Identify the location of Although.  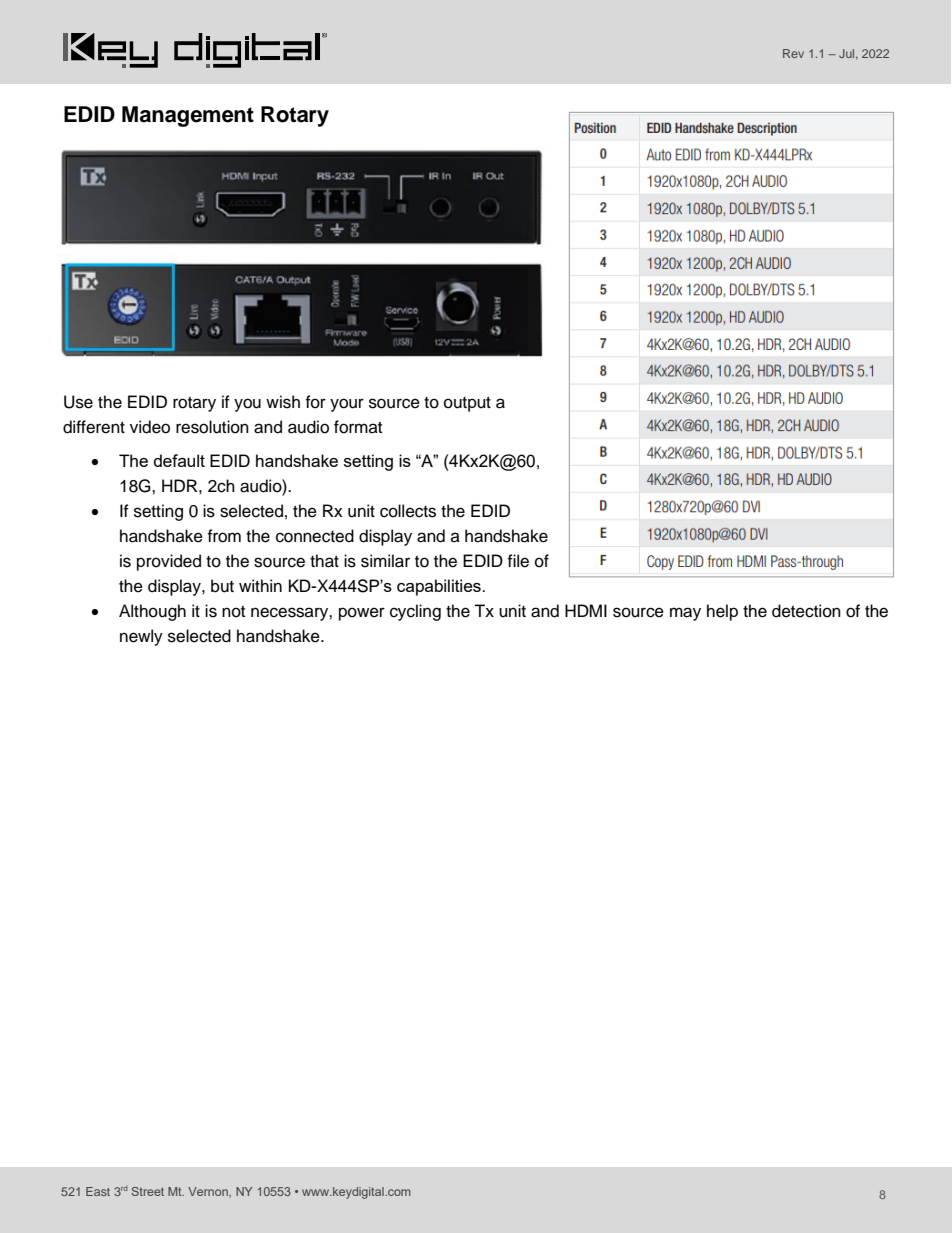
(152, 612).
